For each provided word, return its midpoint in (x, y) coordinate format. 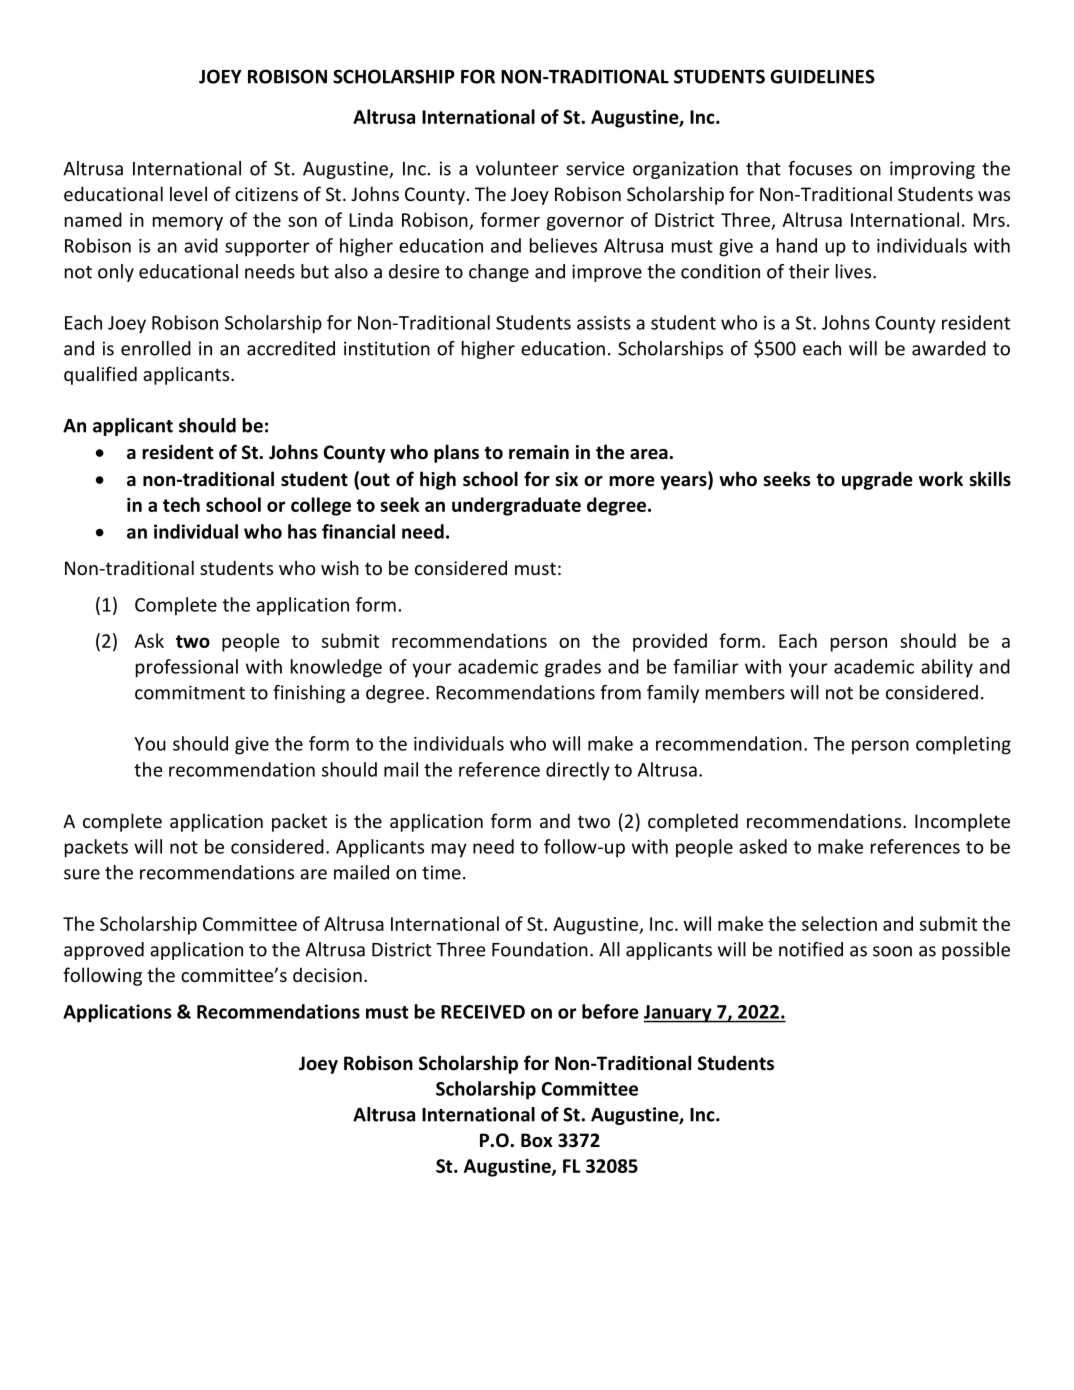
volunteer (517, 168)
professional (187, 668)
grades (573, 668)
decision (327, 974)
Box (537, 1140)
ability (947, 668)
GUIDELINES (822, 76)
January (679, 1014)
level (188, 193)
